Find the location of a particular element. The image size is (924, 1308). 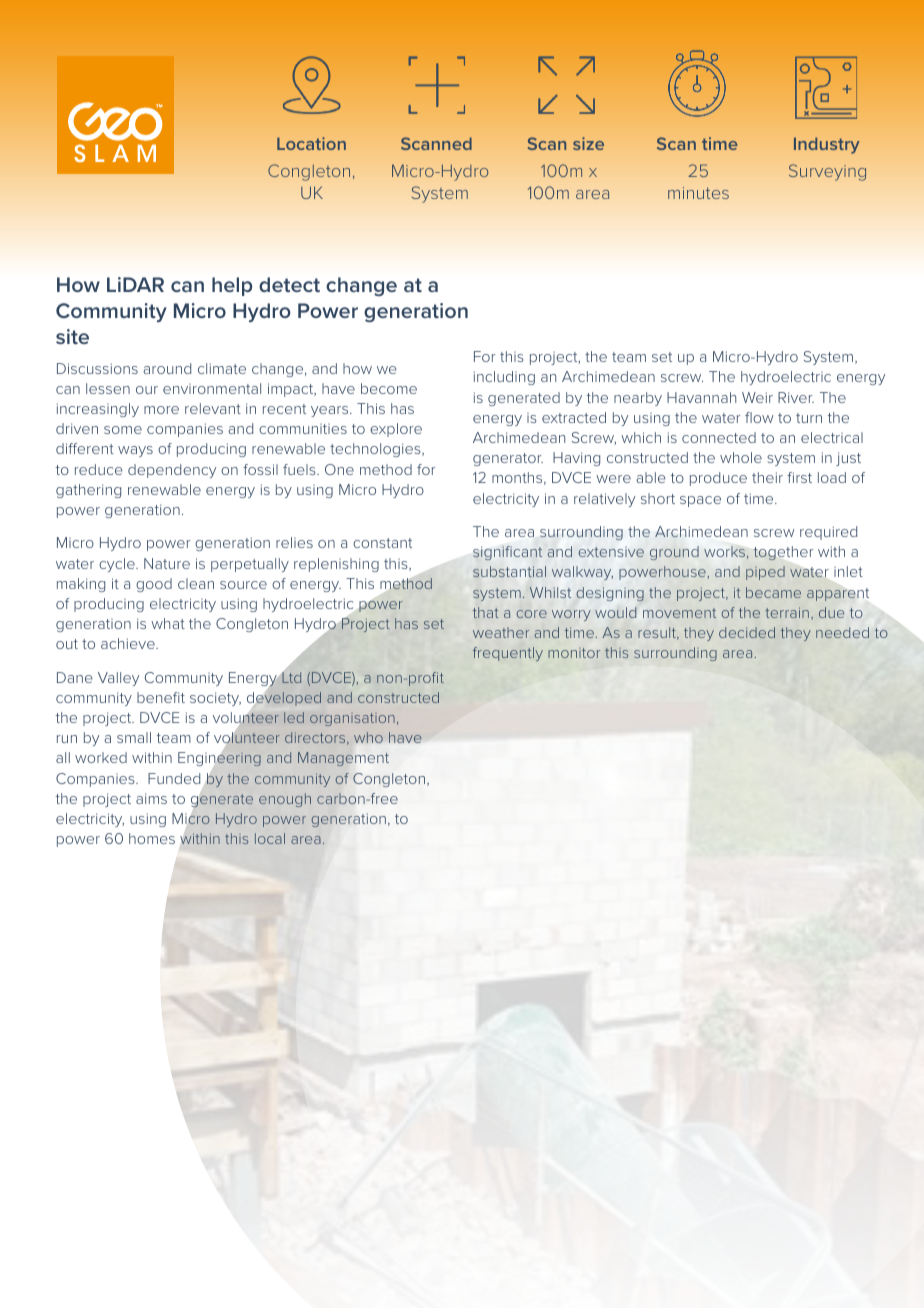

decided is located at coordinates (747, 632).
